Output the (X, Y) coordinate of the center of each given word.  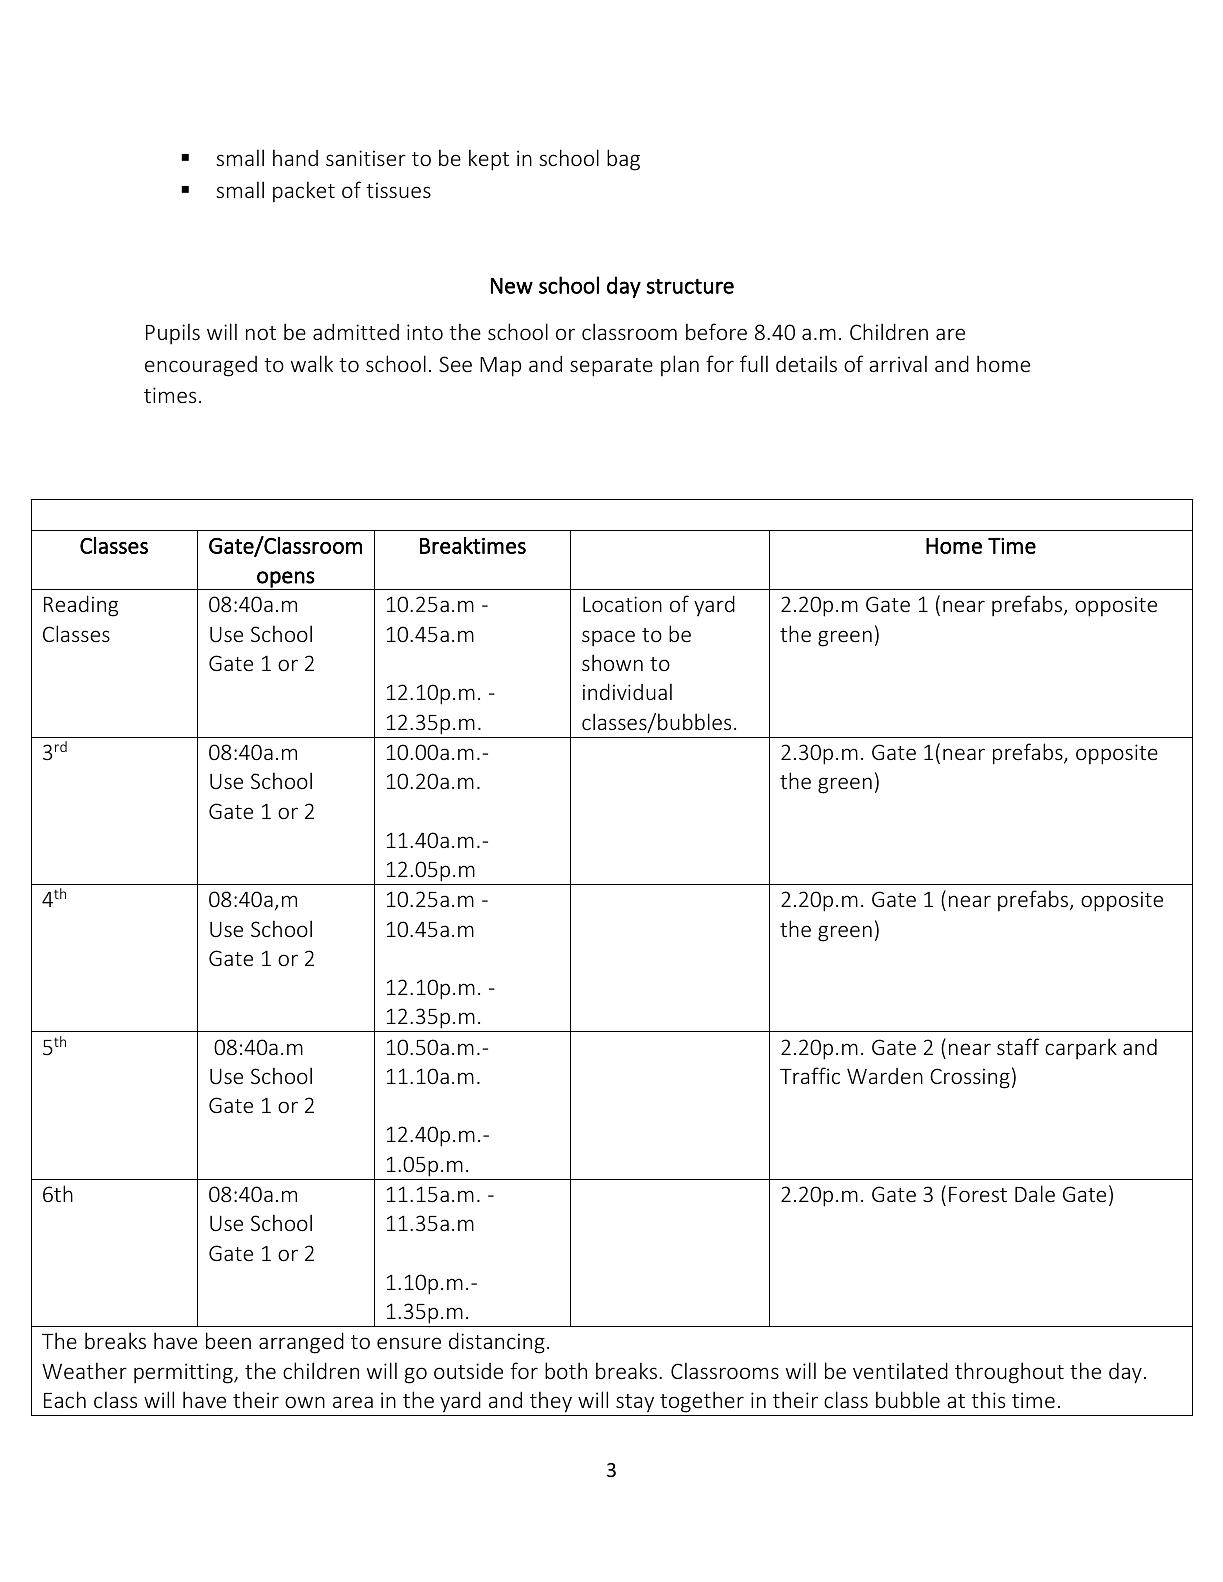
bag (623, 160)
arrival (898, 363)
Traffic (810, 1075)
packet (304, 191)
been (228, 1340)
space (608, 638)
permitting (184, 1373)
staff (1018, 1046)
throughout (1009, 1373)
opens (285, 580)
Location (622, 604)
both (566, 1370)
